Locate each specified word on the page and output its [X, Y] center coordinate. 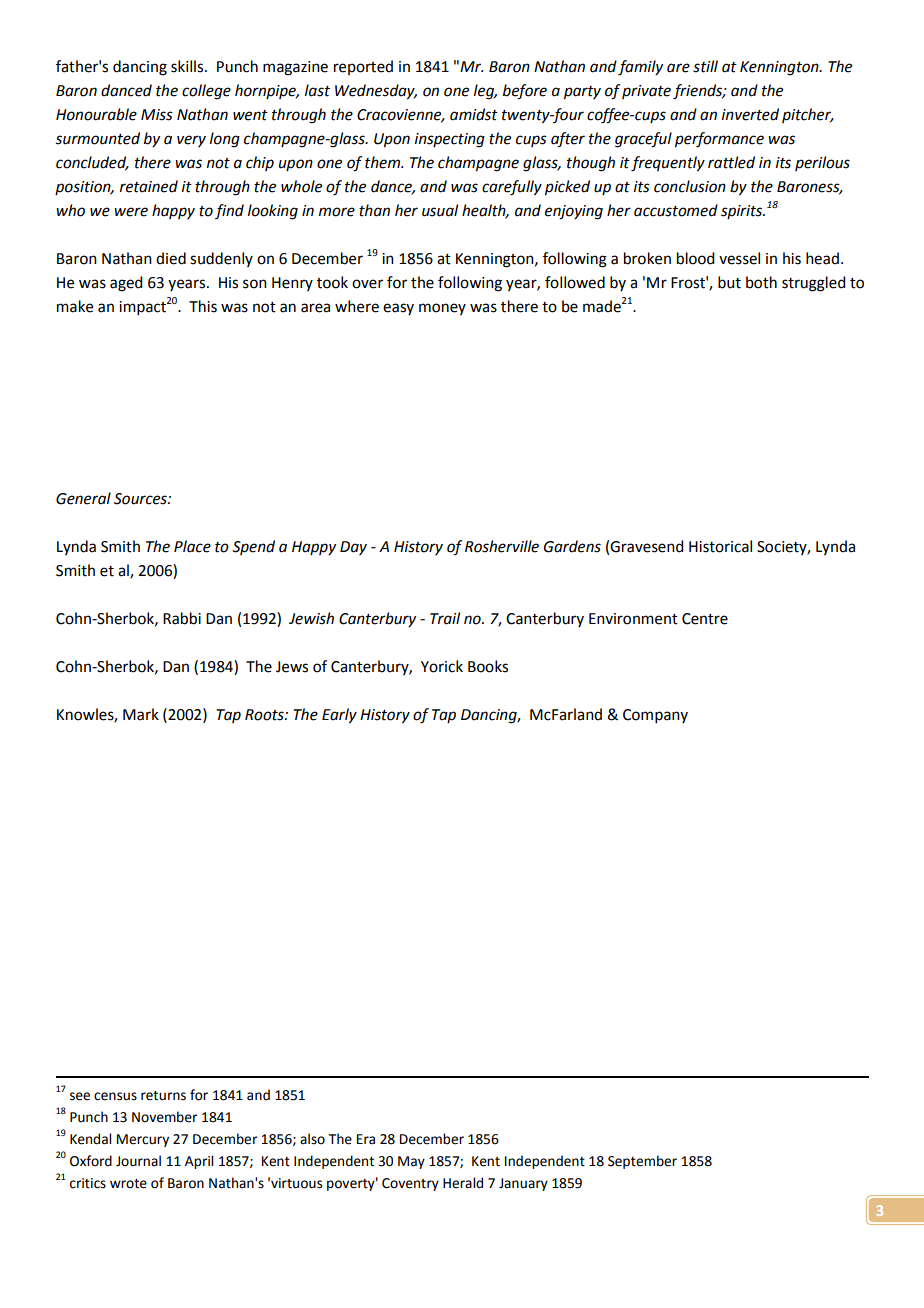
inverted [750, 114]
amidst [474, 114]
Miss [157, 115]
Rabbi [182, 618]
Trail [445, 618]
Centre [705, 619]
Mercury [143, 1140]
